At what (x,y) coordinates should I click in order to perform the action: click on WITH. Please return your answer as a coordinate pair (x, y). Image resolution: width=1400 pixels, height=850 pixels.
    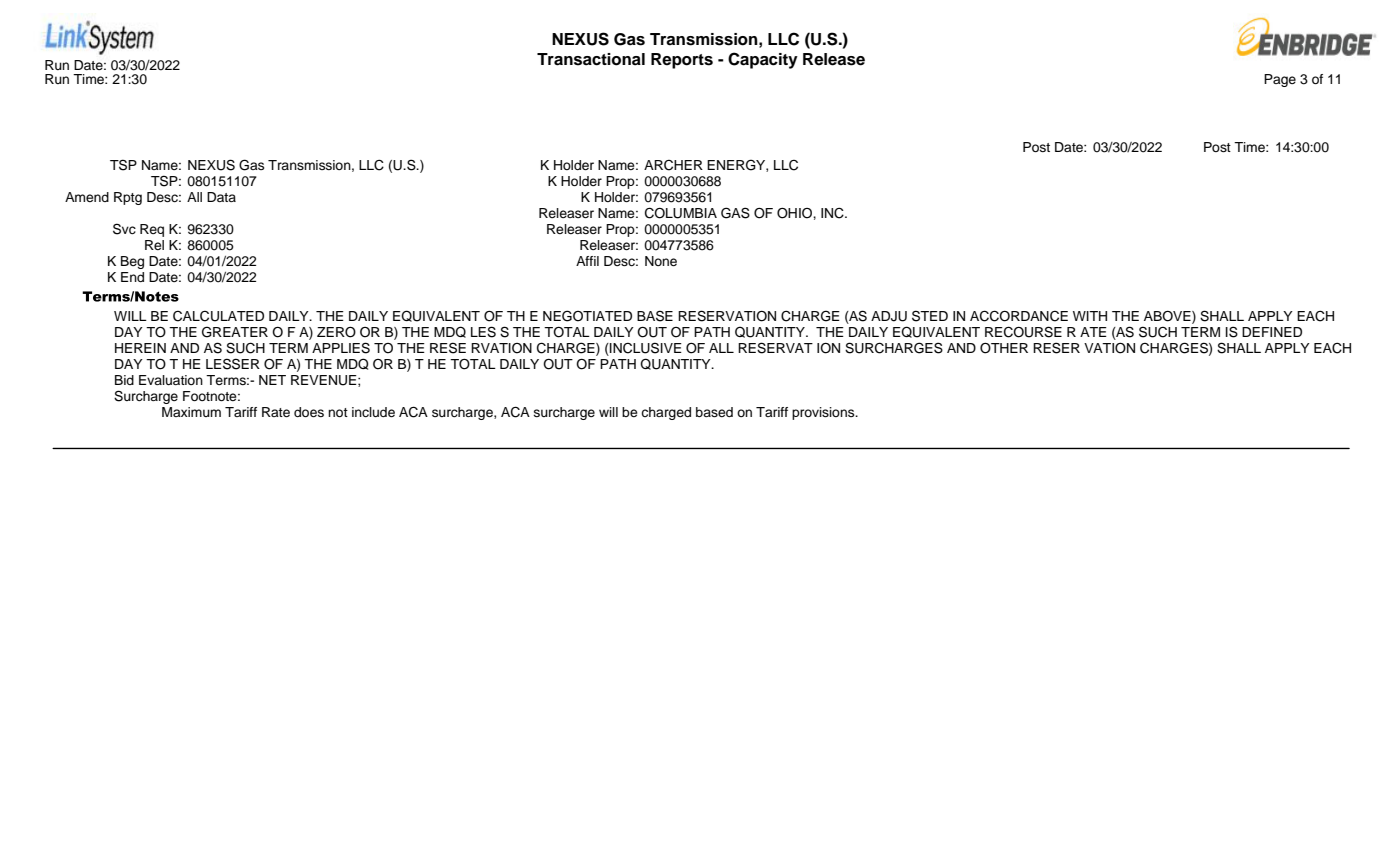
    Looking at the image, I should click on (1090, 316).
